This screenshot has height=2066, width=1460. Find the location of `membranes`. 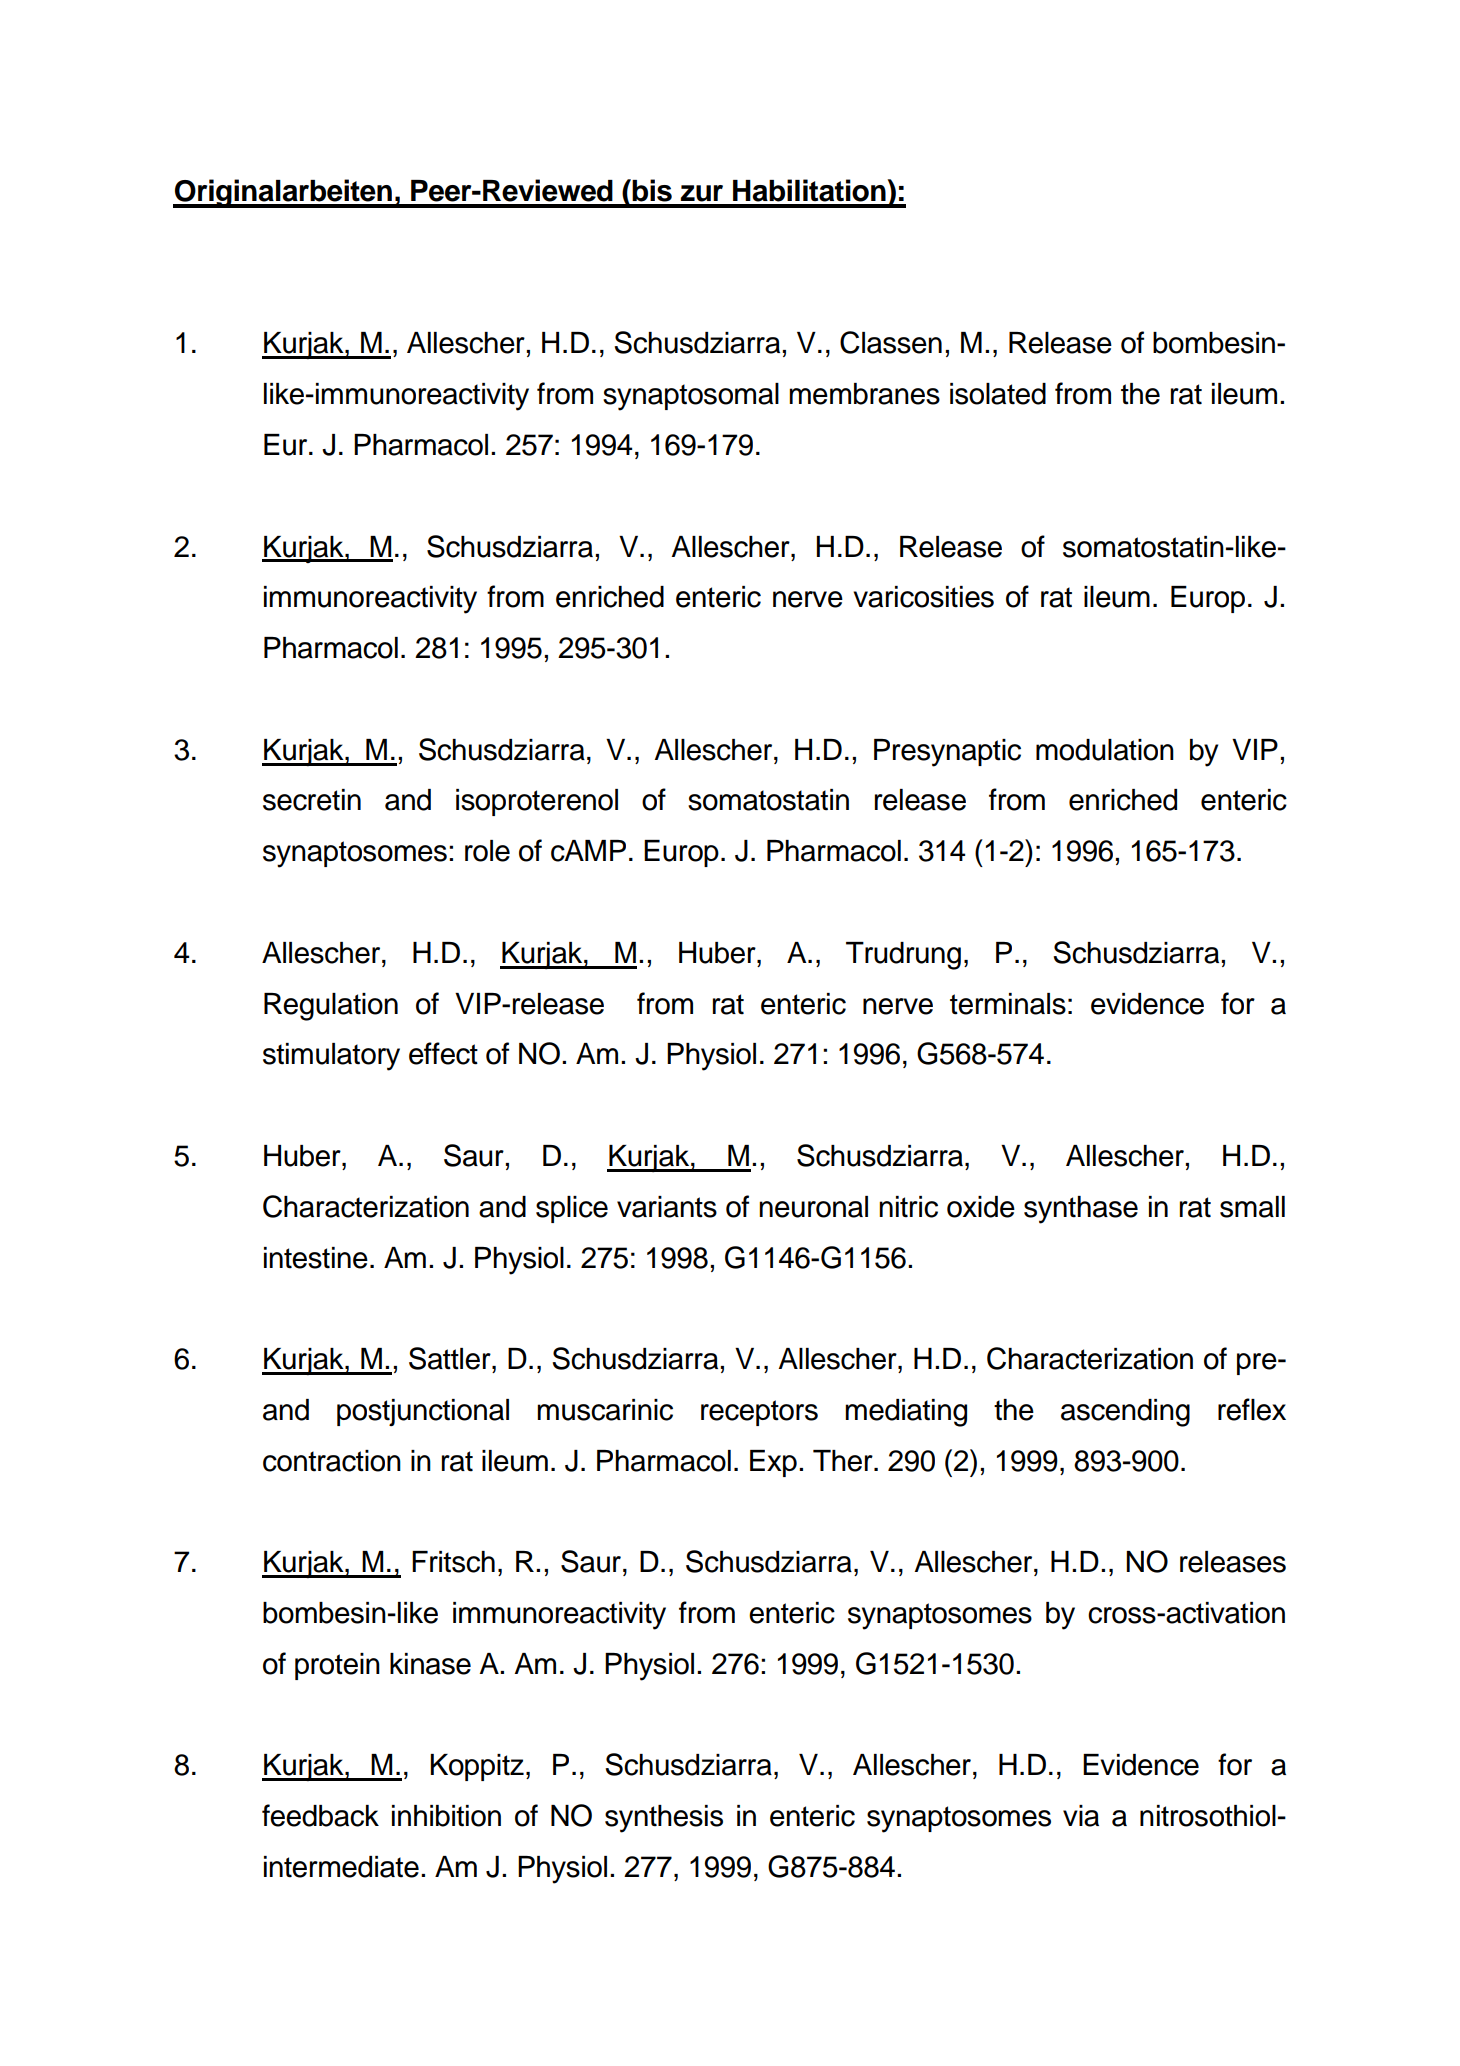

membranes is located at coordinates (864, 394).
